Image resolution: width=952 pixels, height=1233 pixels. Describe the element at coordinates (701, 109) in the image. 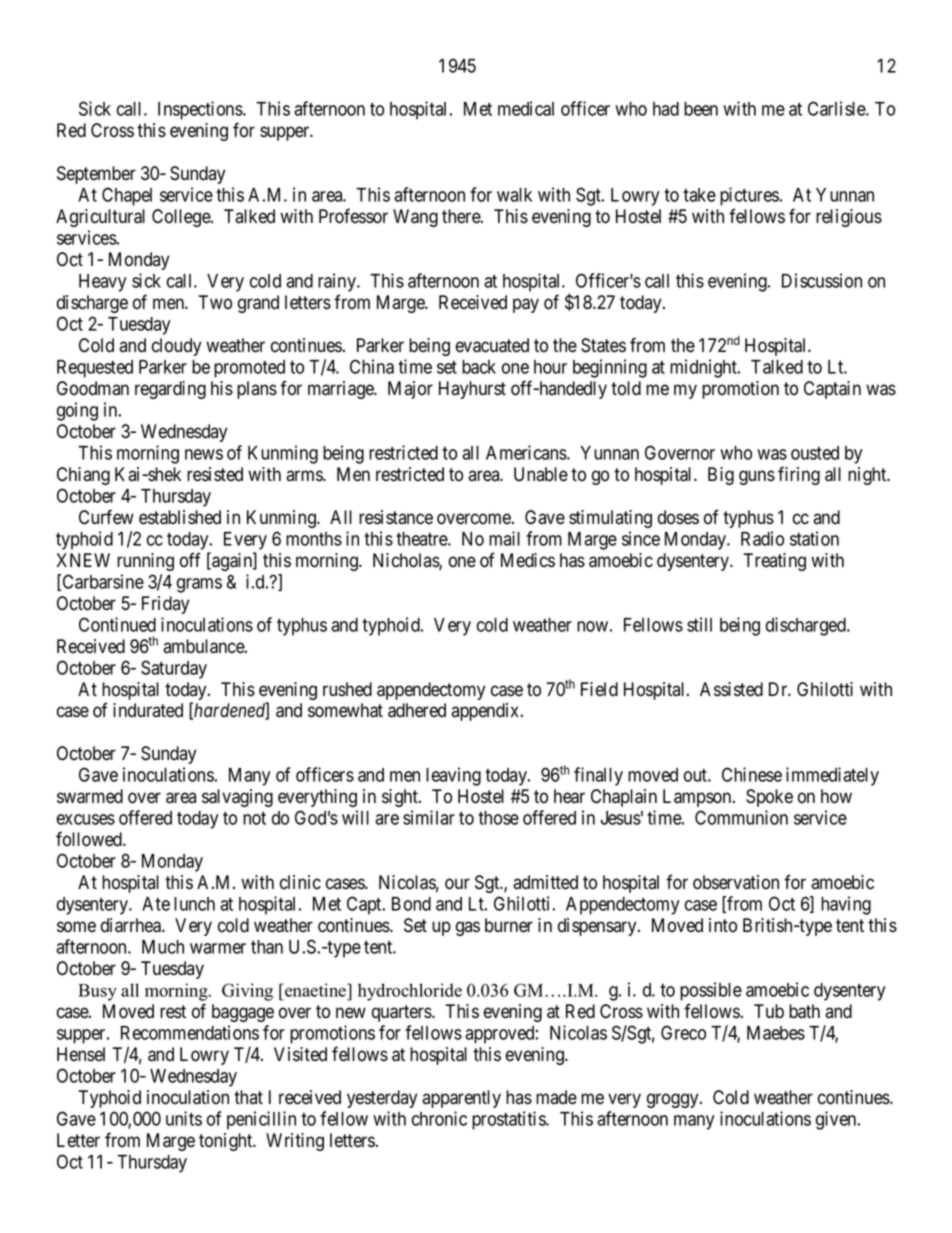

I see `been` at that location.
